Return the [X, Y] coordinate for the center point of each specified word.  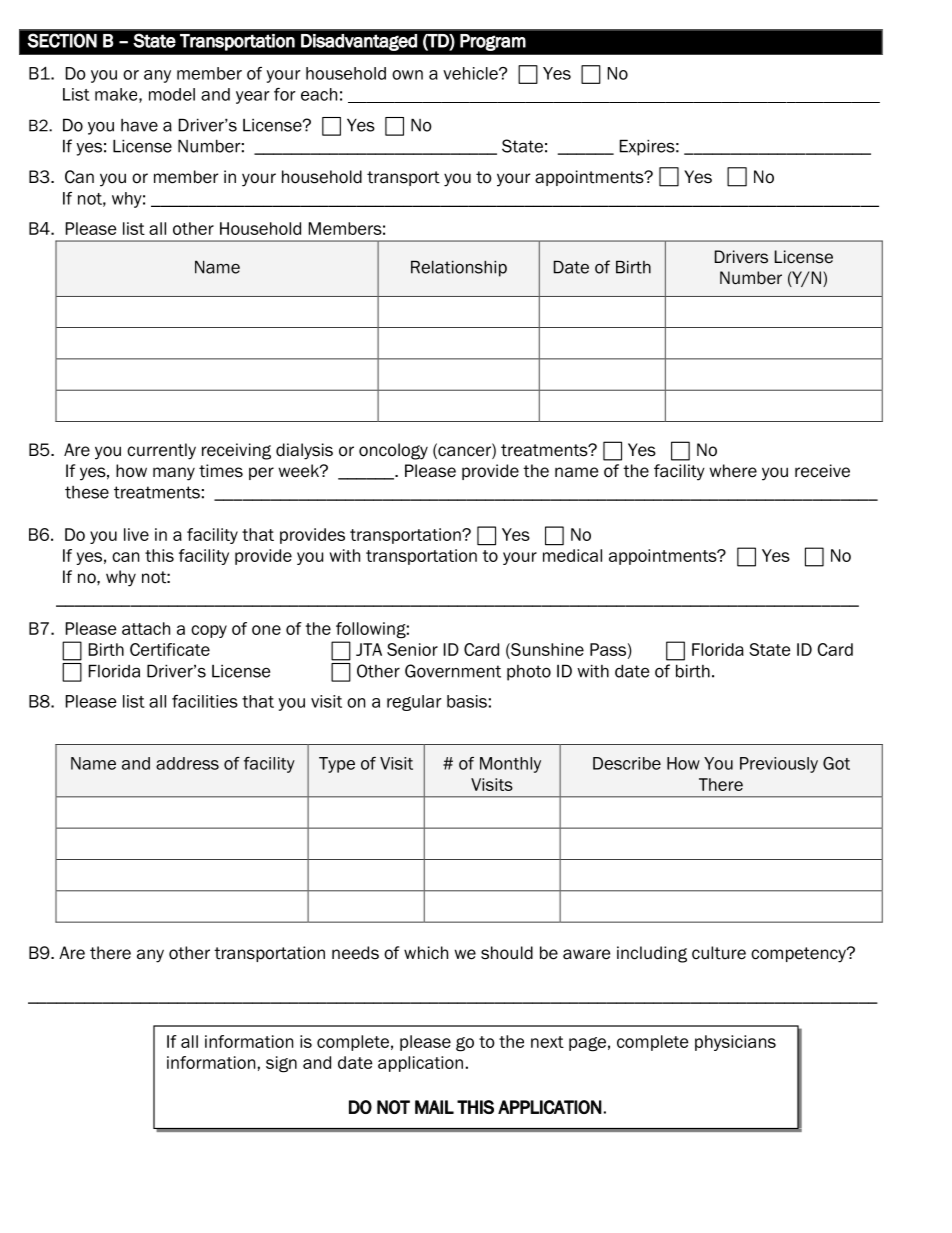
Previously [779, 765]
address [187, 763]
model [172, 94]
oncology [393, 451]
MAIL [434, 1107]
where [733, 471]
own [407, 75]
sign [281, 1064]
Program [493, 42]
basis [467, 701]
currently [161, 451]
